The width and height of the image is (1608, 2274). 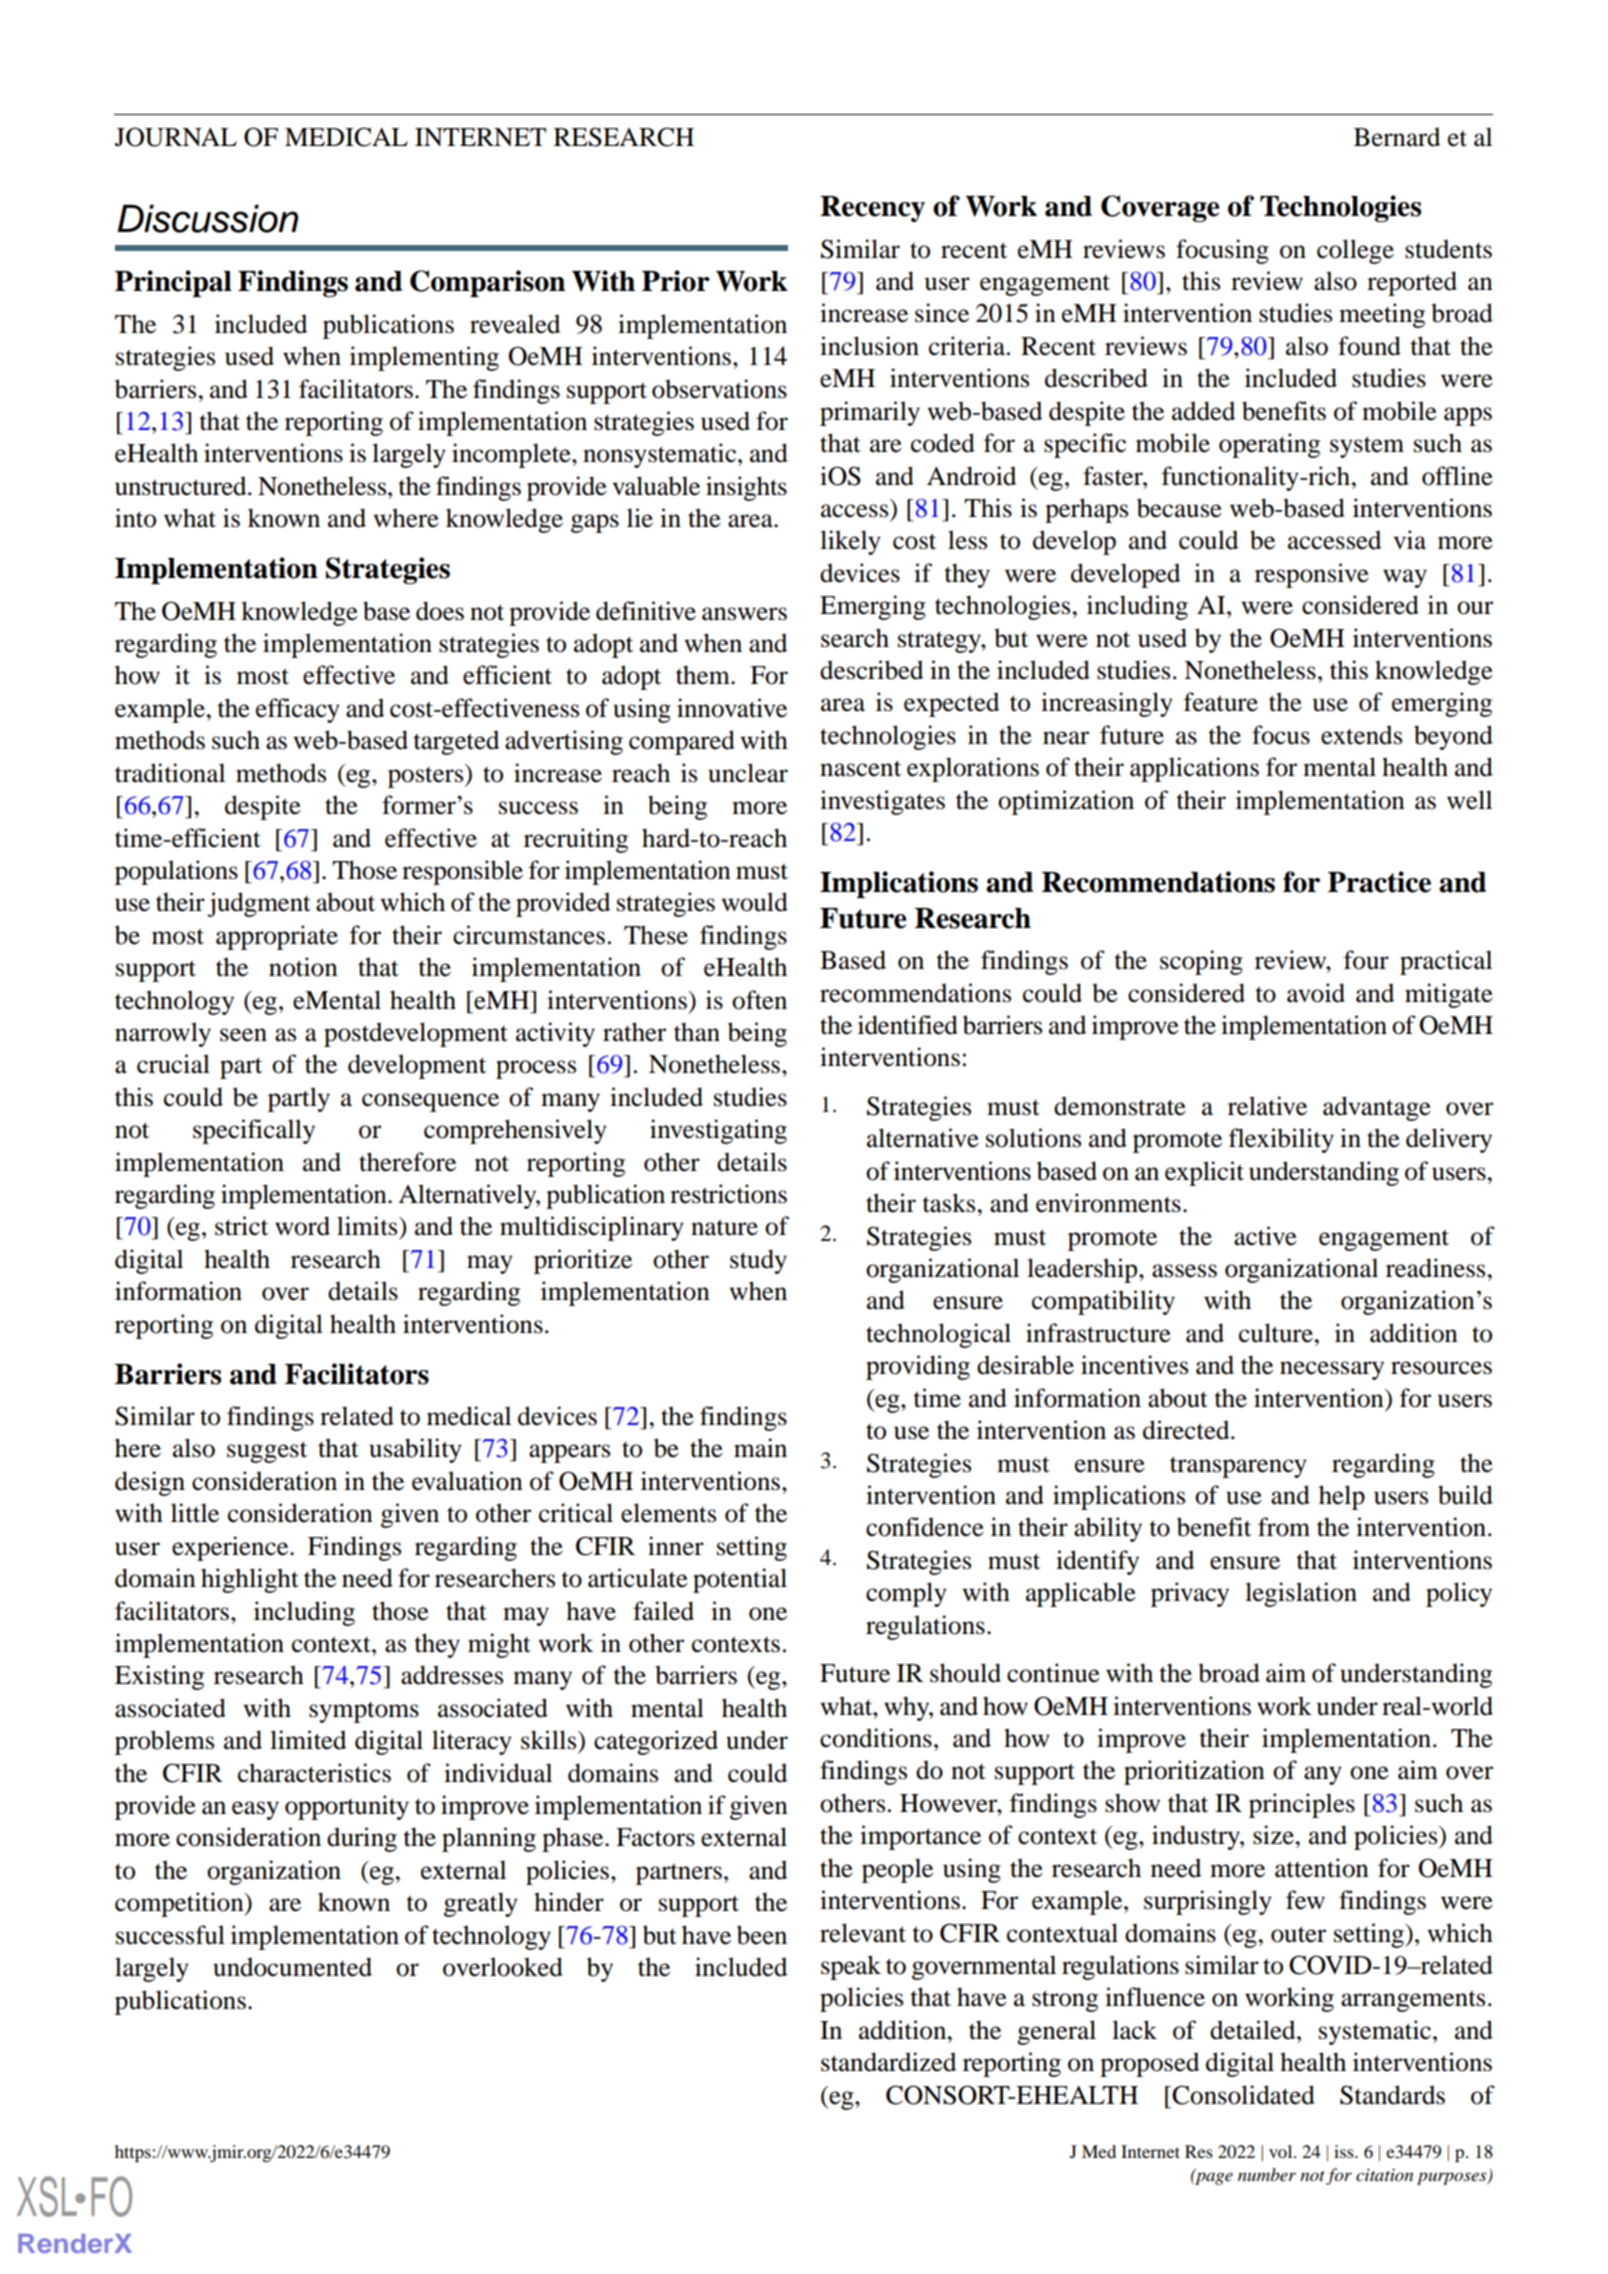 What do you see at coordinates (1312, 575) in the image?
I see `responsive` at bounding box center [1312, 575].
